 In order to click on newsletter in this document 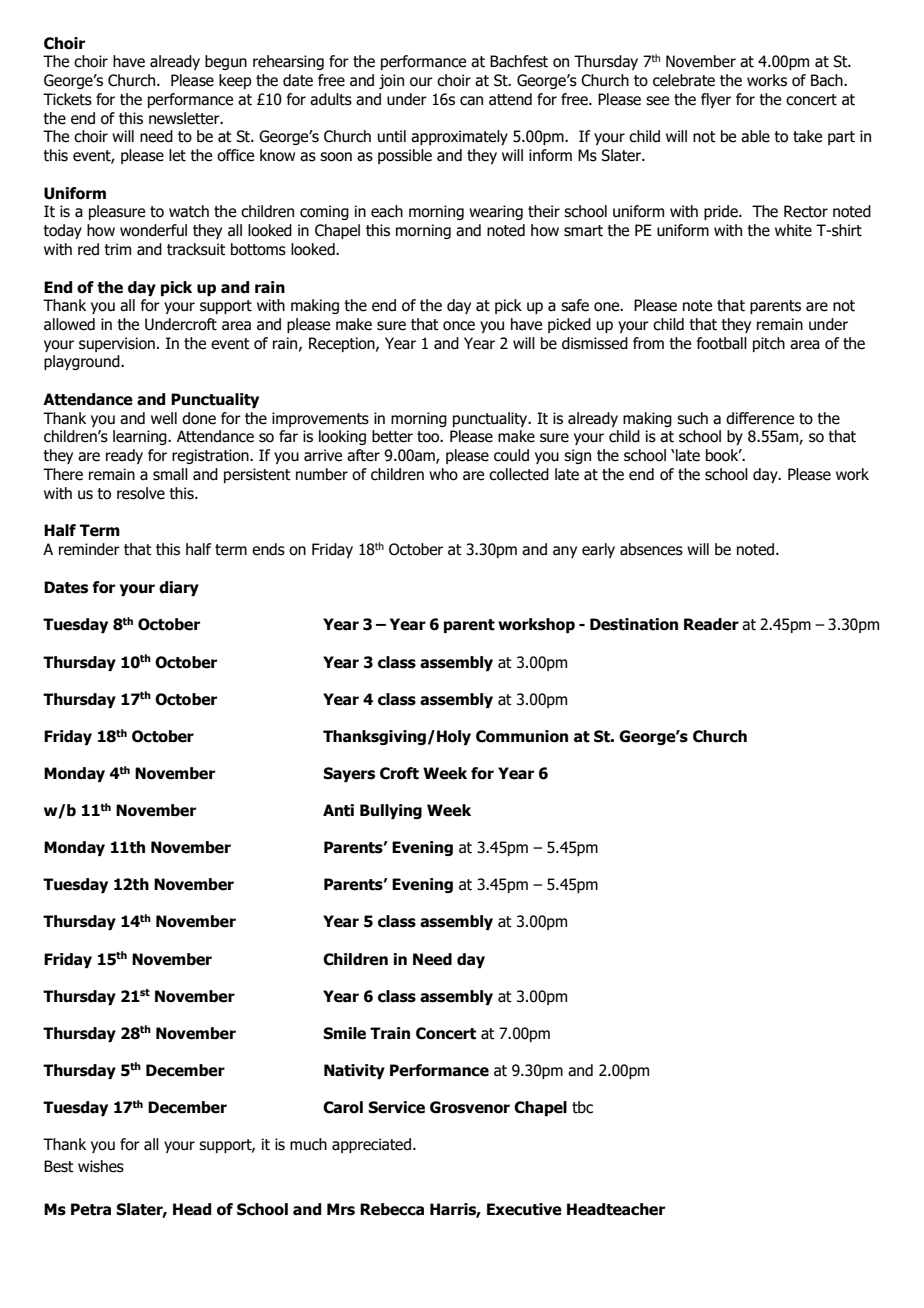, I will do `click(185, 118)`.
